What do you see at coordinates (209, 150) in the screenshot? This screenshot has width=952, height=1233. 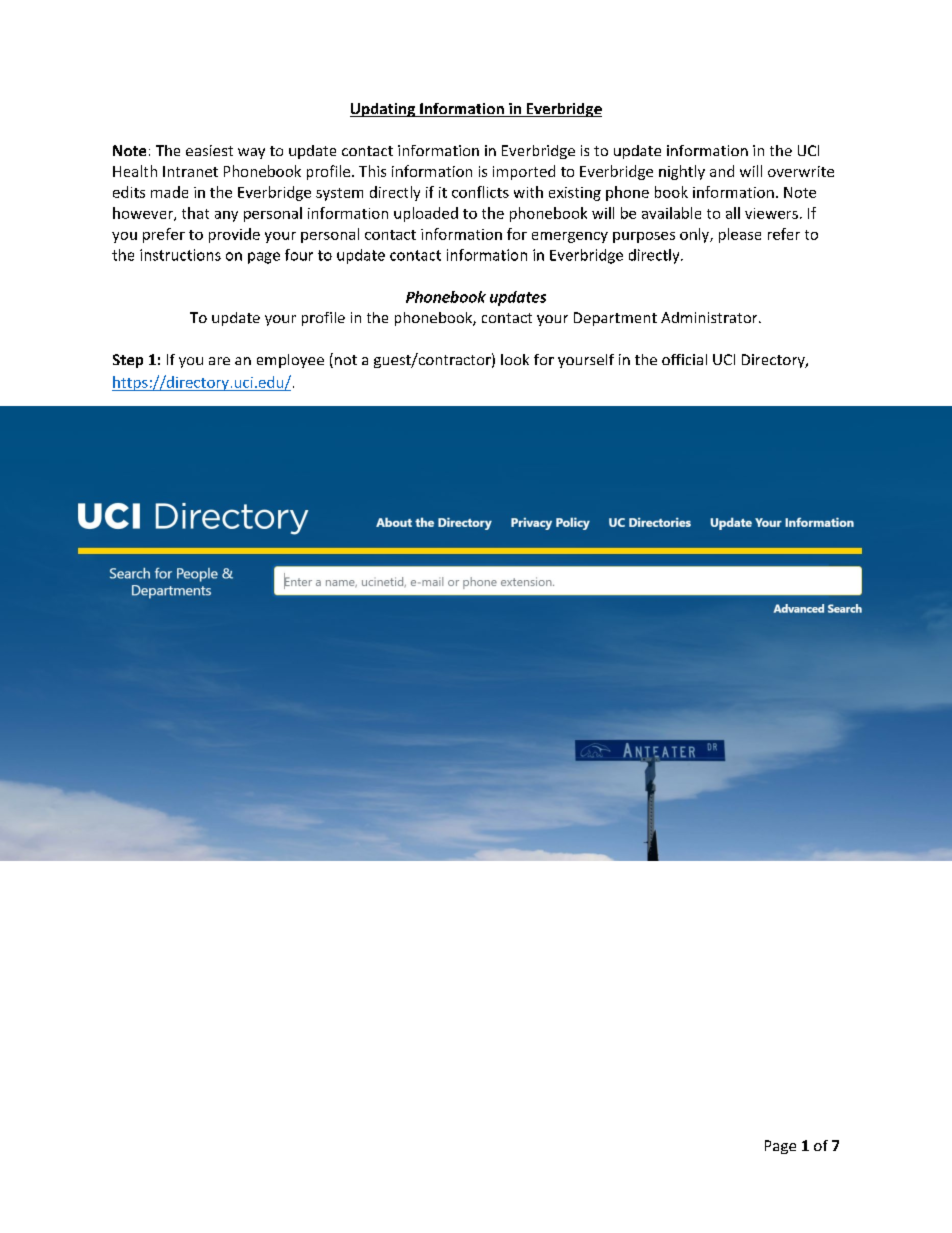 I see `easiest` at bounding box center [209, 150].
